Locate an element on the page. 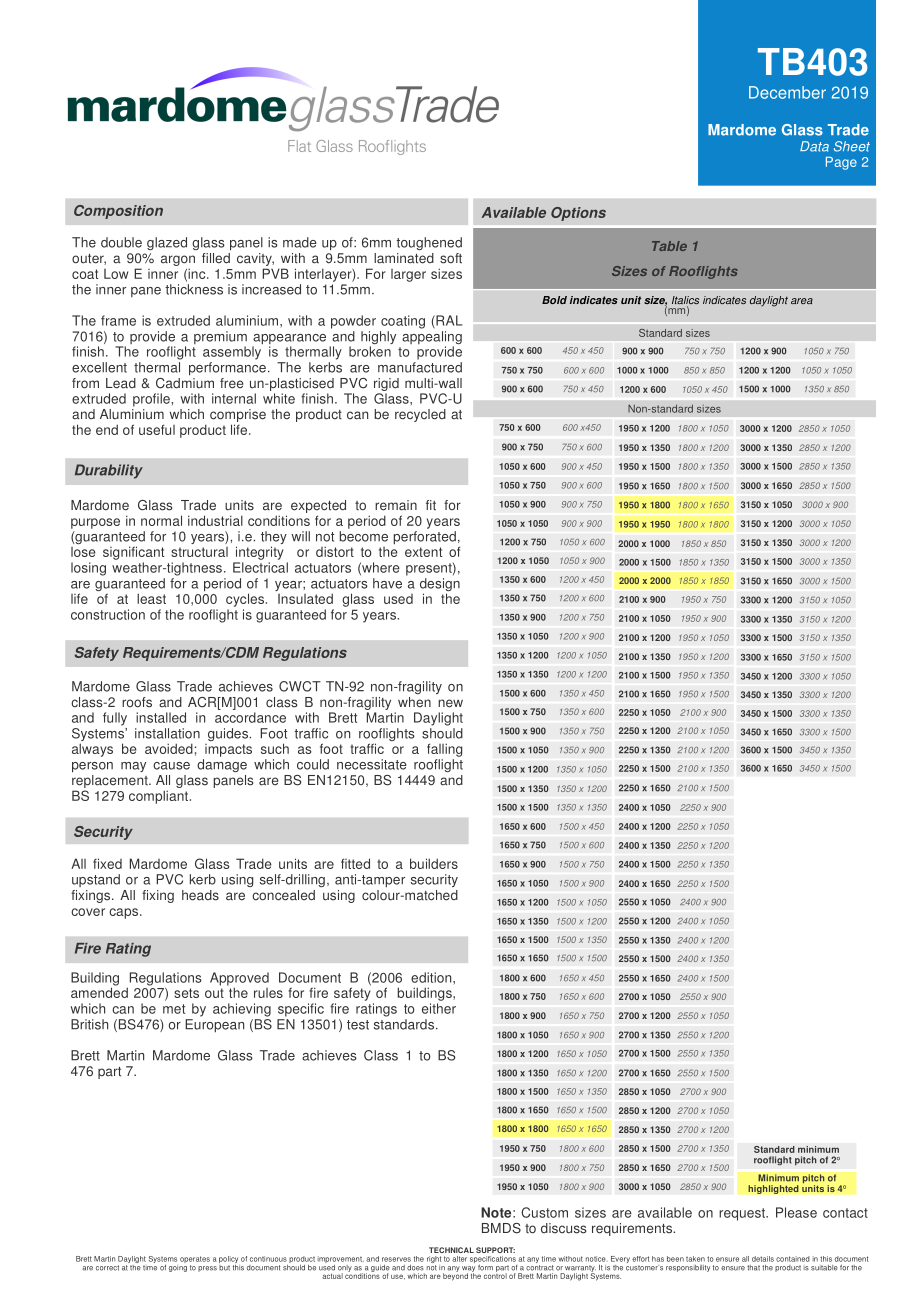 This page has height=1308, width=924. December is located at coordinates (787, 92).
